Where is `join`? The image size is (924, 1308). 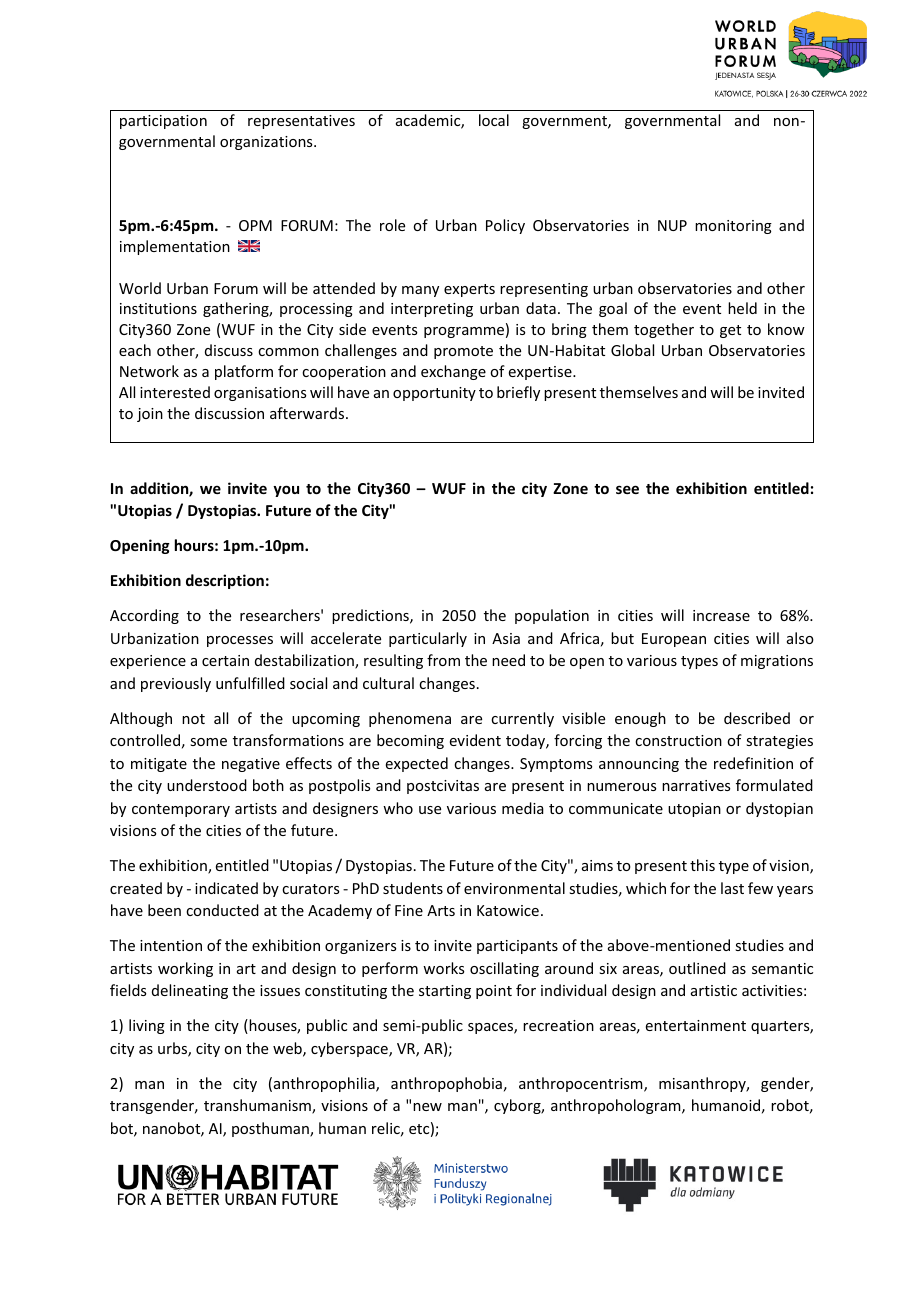 join is located at coordinates (150, 415).
